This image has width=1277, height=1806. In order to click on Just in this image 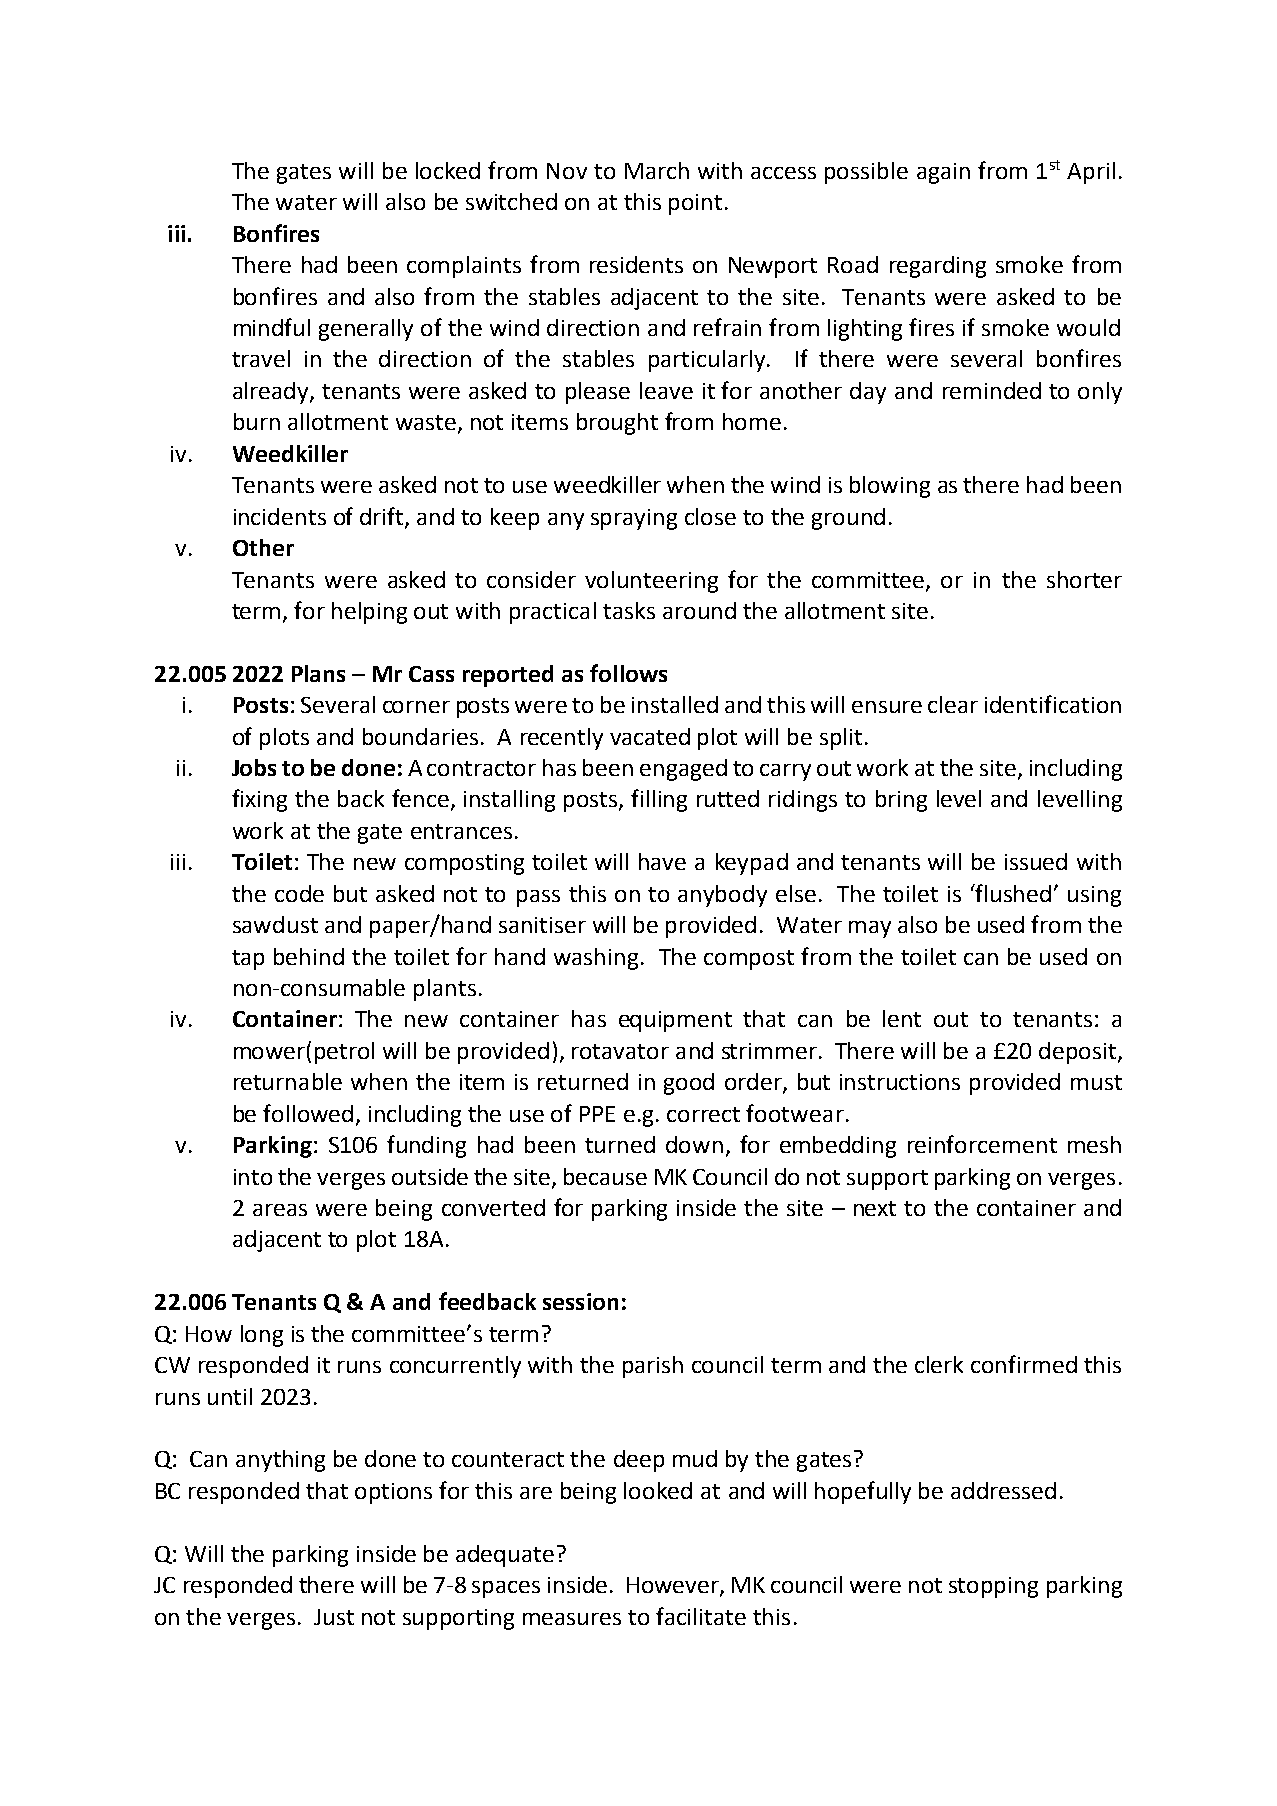, I will do `click(334, 1617)`.
